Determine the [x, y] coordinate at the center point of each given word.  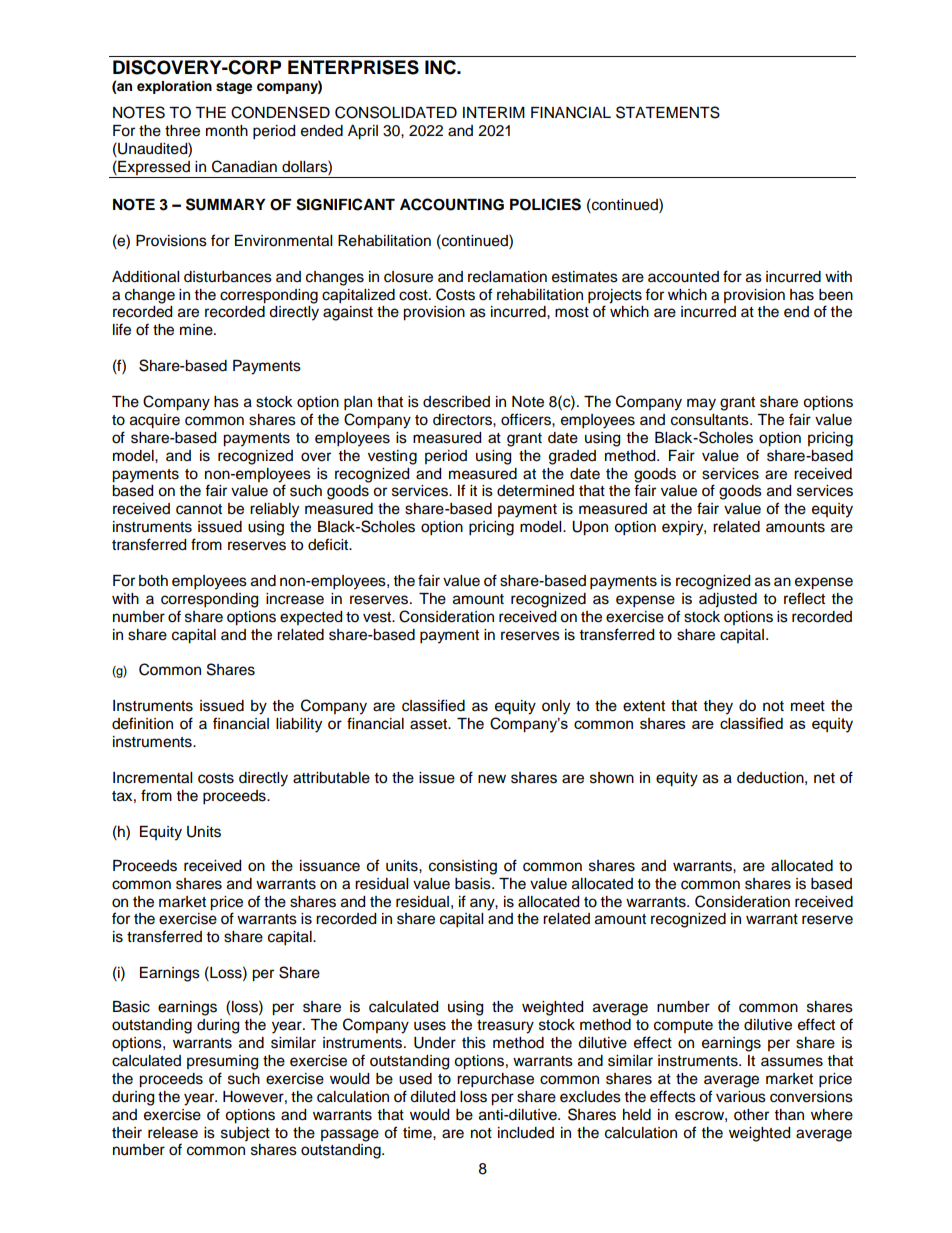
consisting [463, 867]
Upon [590, 528]
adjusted [728, 600]
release [173, 1133]
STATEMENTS [668, 112]
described [456, 402]
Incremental [152, 778]
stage [234, 88]
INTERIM [494, 112]
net [824, 778]
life [122, 329]
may [701, 404]
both [153, 581]
